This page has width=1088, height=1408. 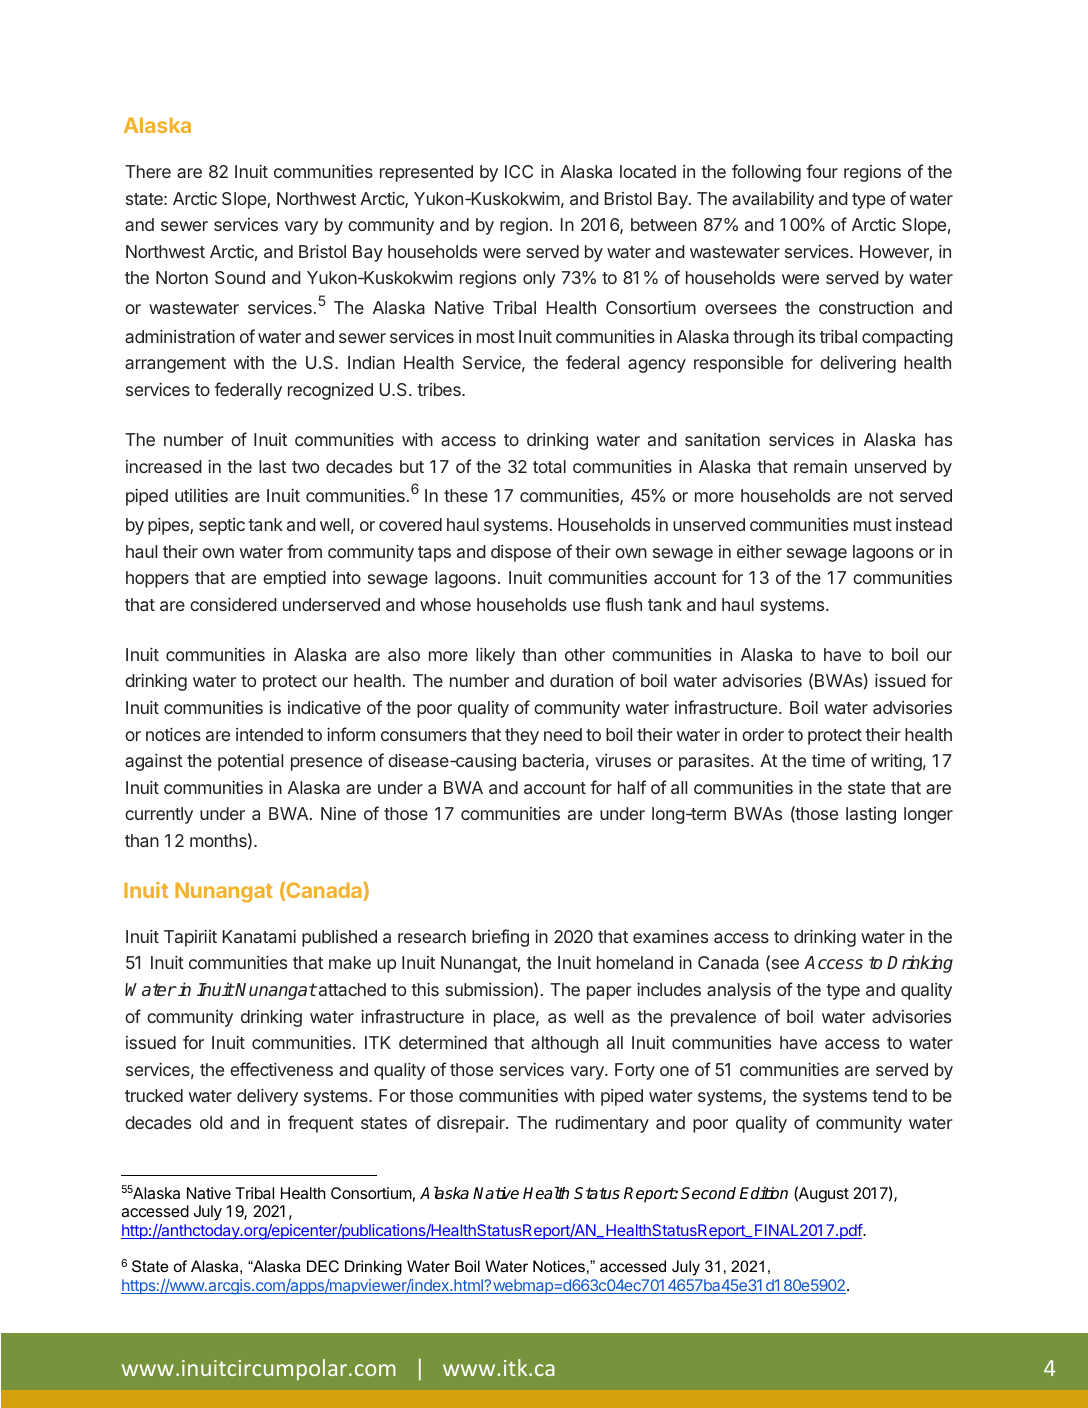 I want to click on order, so click(x=763, y=734).
